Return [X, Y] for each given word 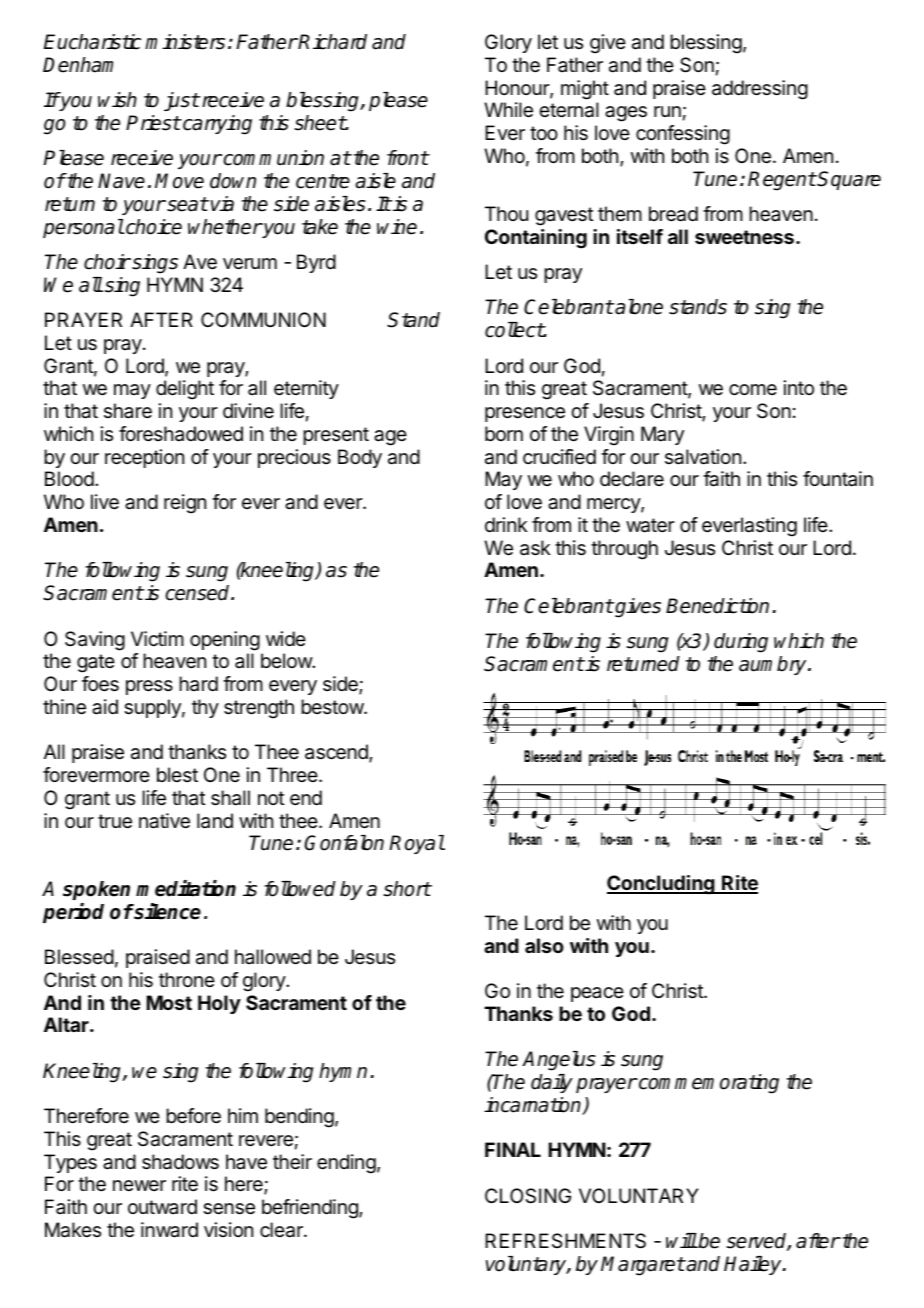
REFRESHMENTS [565, 1241]
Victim [157, 638]
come [753, 390]
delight [185, 390]
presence [525, 414]
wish [117, 100]
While [508, 110]
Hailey [754, 1265]
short [407, 889]
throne [187, 979]
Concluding [662, 885]
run [667, 111]
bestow [333, 706]
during [741, 643]
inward [169, 1230]
